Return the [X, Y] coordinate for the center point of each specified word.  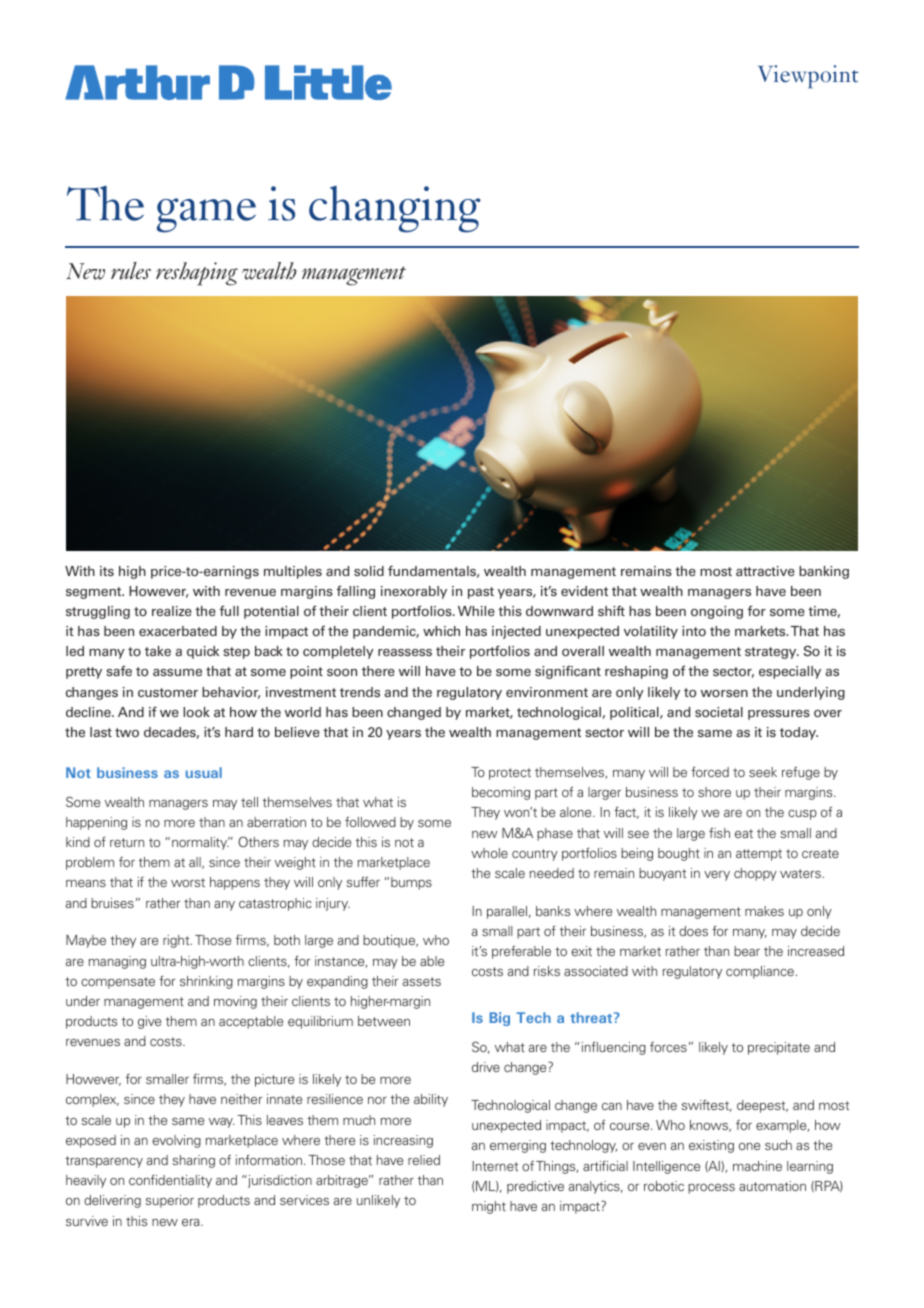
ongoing [717, 612]
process [711, 1189]
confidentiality [170, 1181]
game [206, 215]
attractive [765, 571]
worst [188, 882]
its [107, 571]
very [717, 876]
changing [395, 209]
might [489, 1207]
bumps [411, 883]
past [481, 593]
